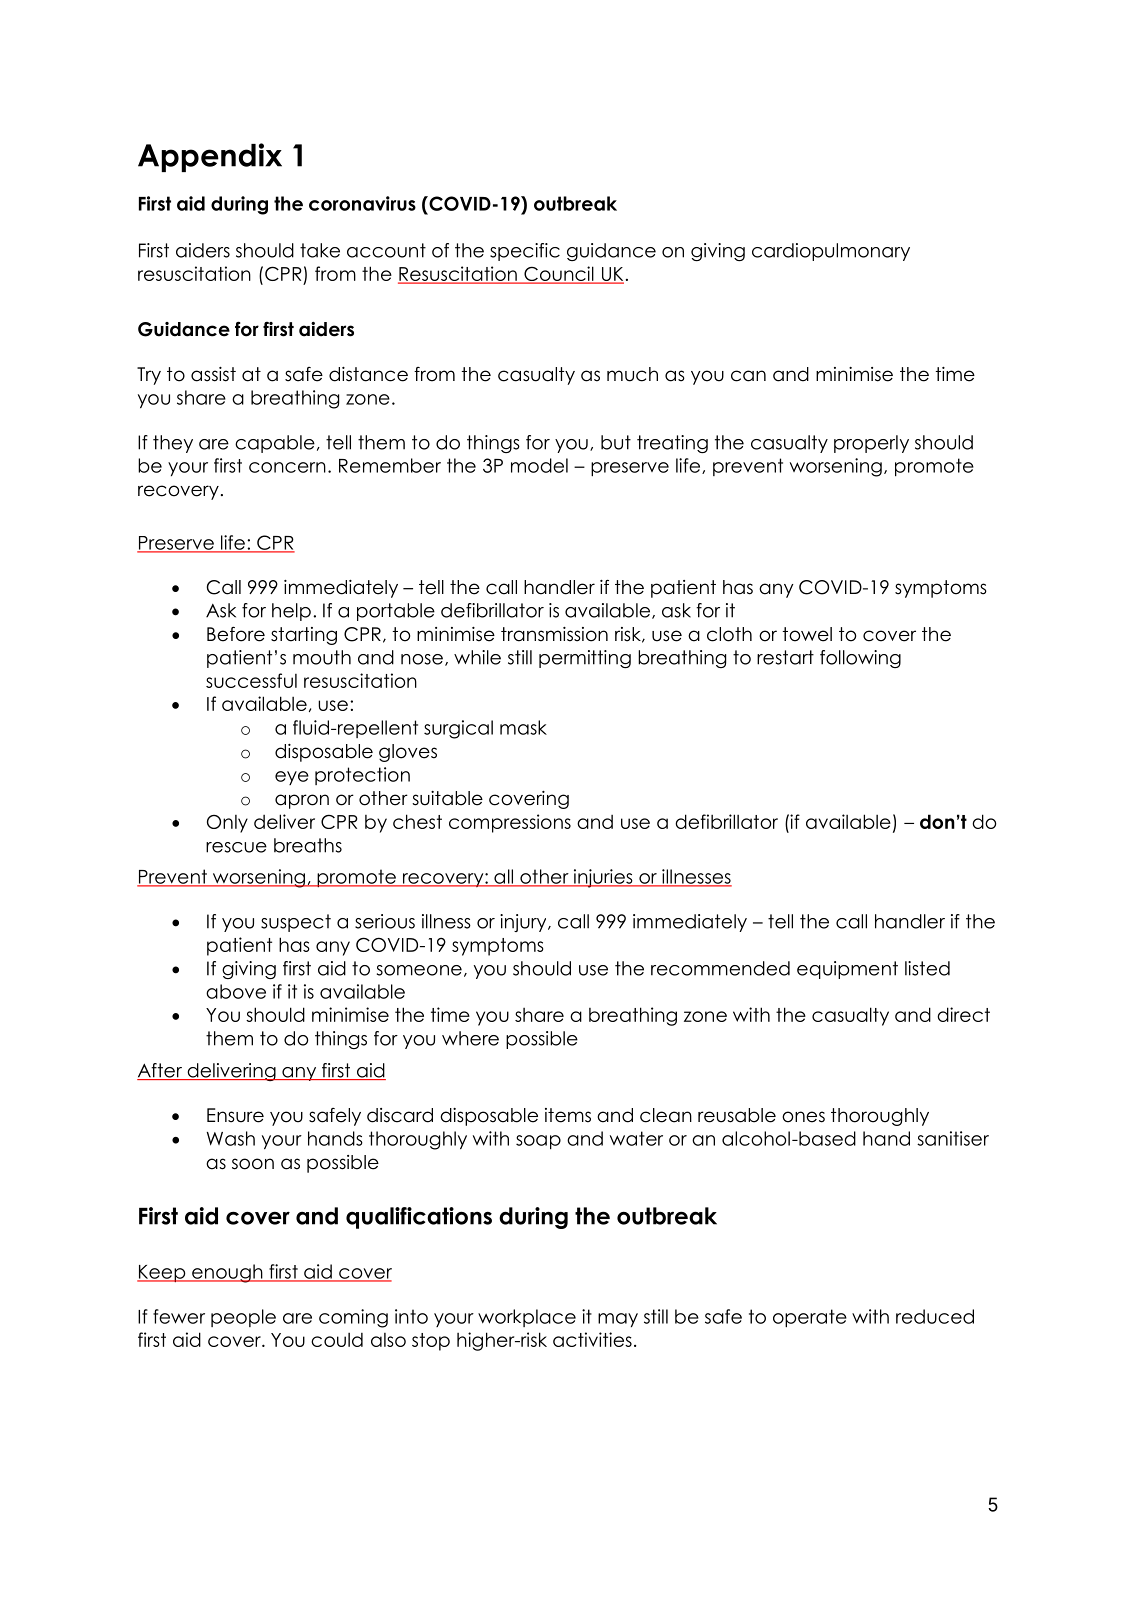 The width and height of the screenshot is (1135, 1605). What do you see at coordinates (525, 252) in the screenshot?
I see `specific` at bounding box center [525, 252].
